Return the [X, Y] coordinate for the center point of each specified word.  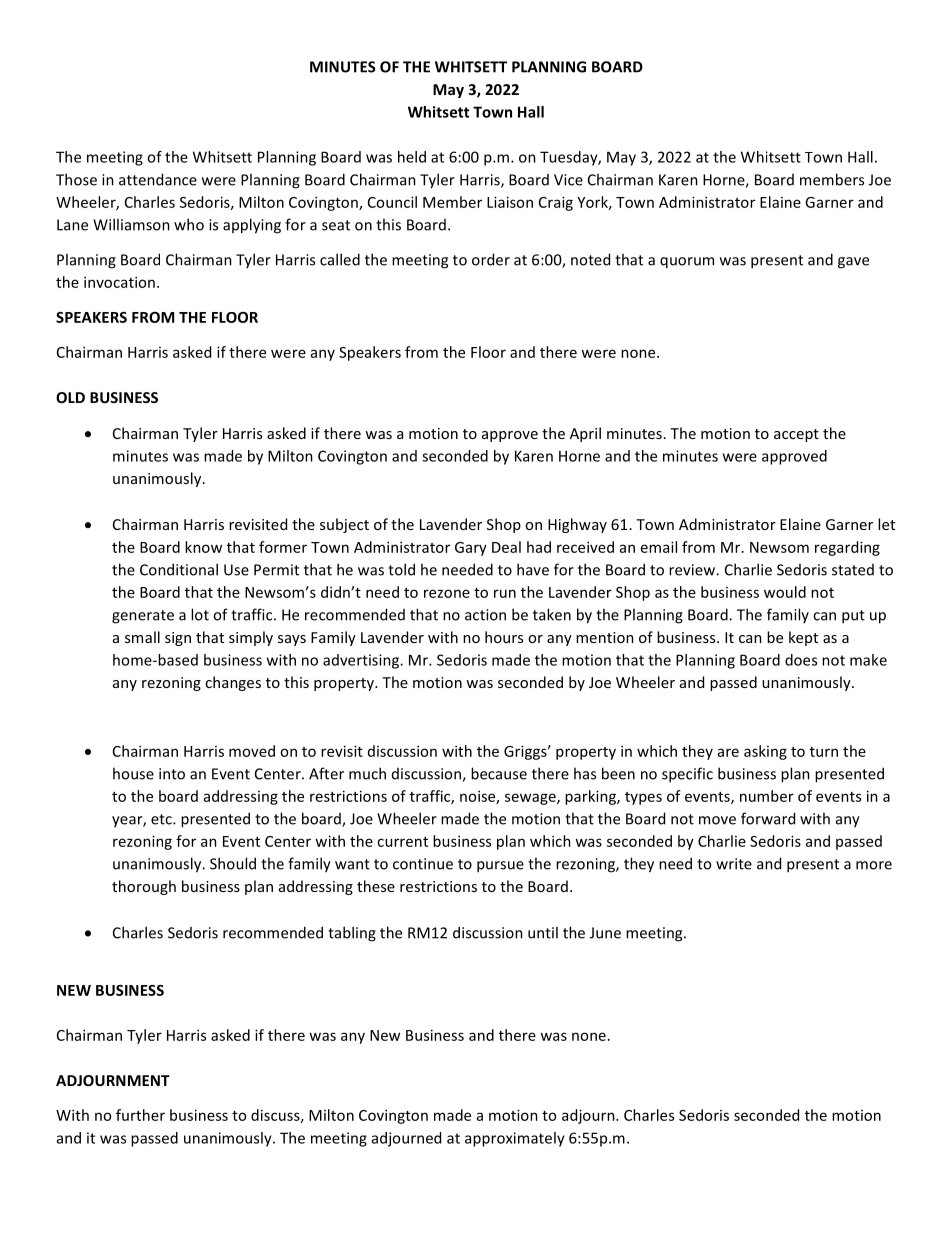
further [140, 1115]
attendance [158, 179]
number [767, 796]
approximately [515, 1139]
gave [853, 263]
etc [162, 819]
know [203, 547]
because [499, 773]
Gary [471, 549]
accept [796, 435]
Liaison [510, 202]
